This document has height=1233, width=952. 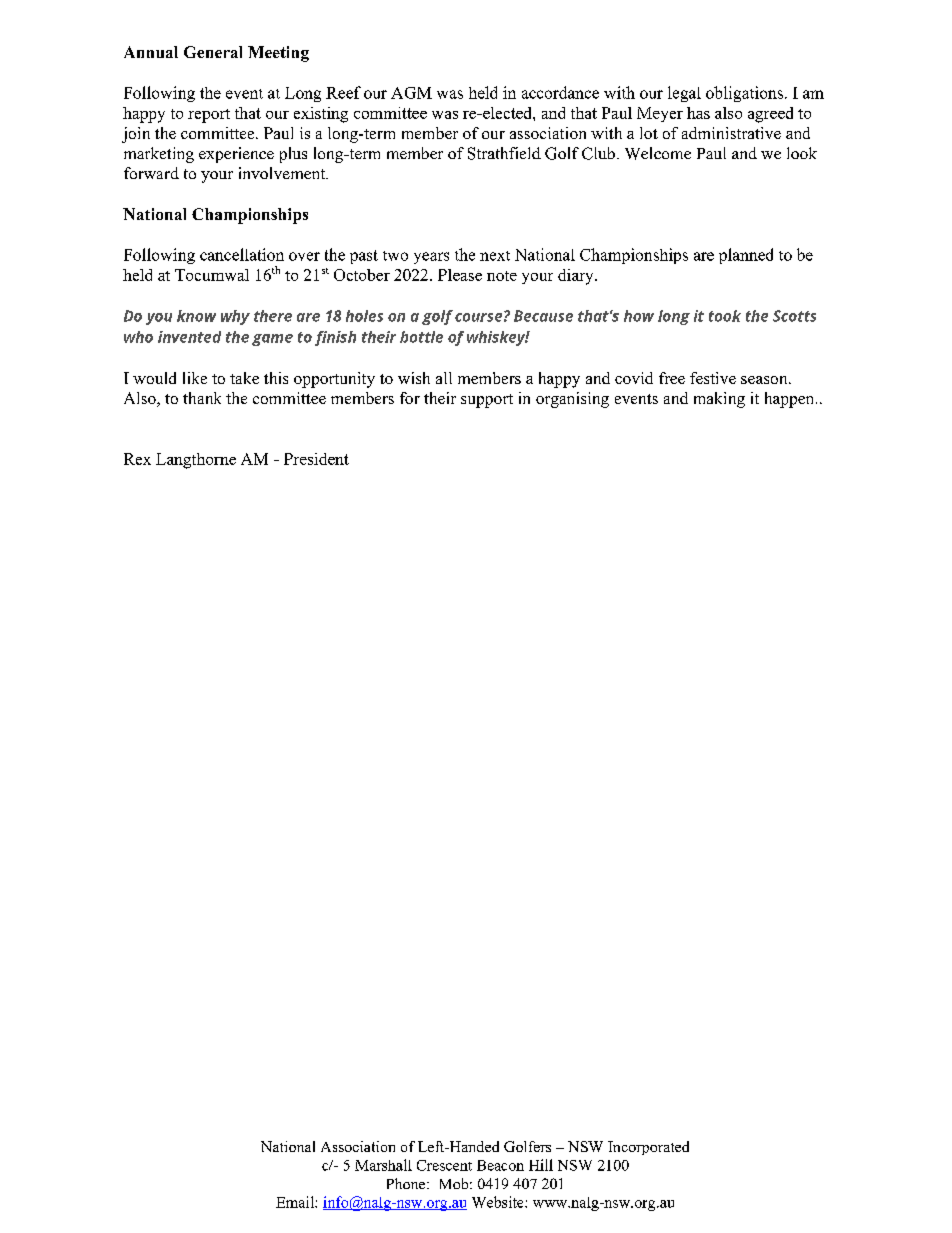 I want to click on Rex, so click(x=137, y=459).
